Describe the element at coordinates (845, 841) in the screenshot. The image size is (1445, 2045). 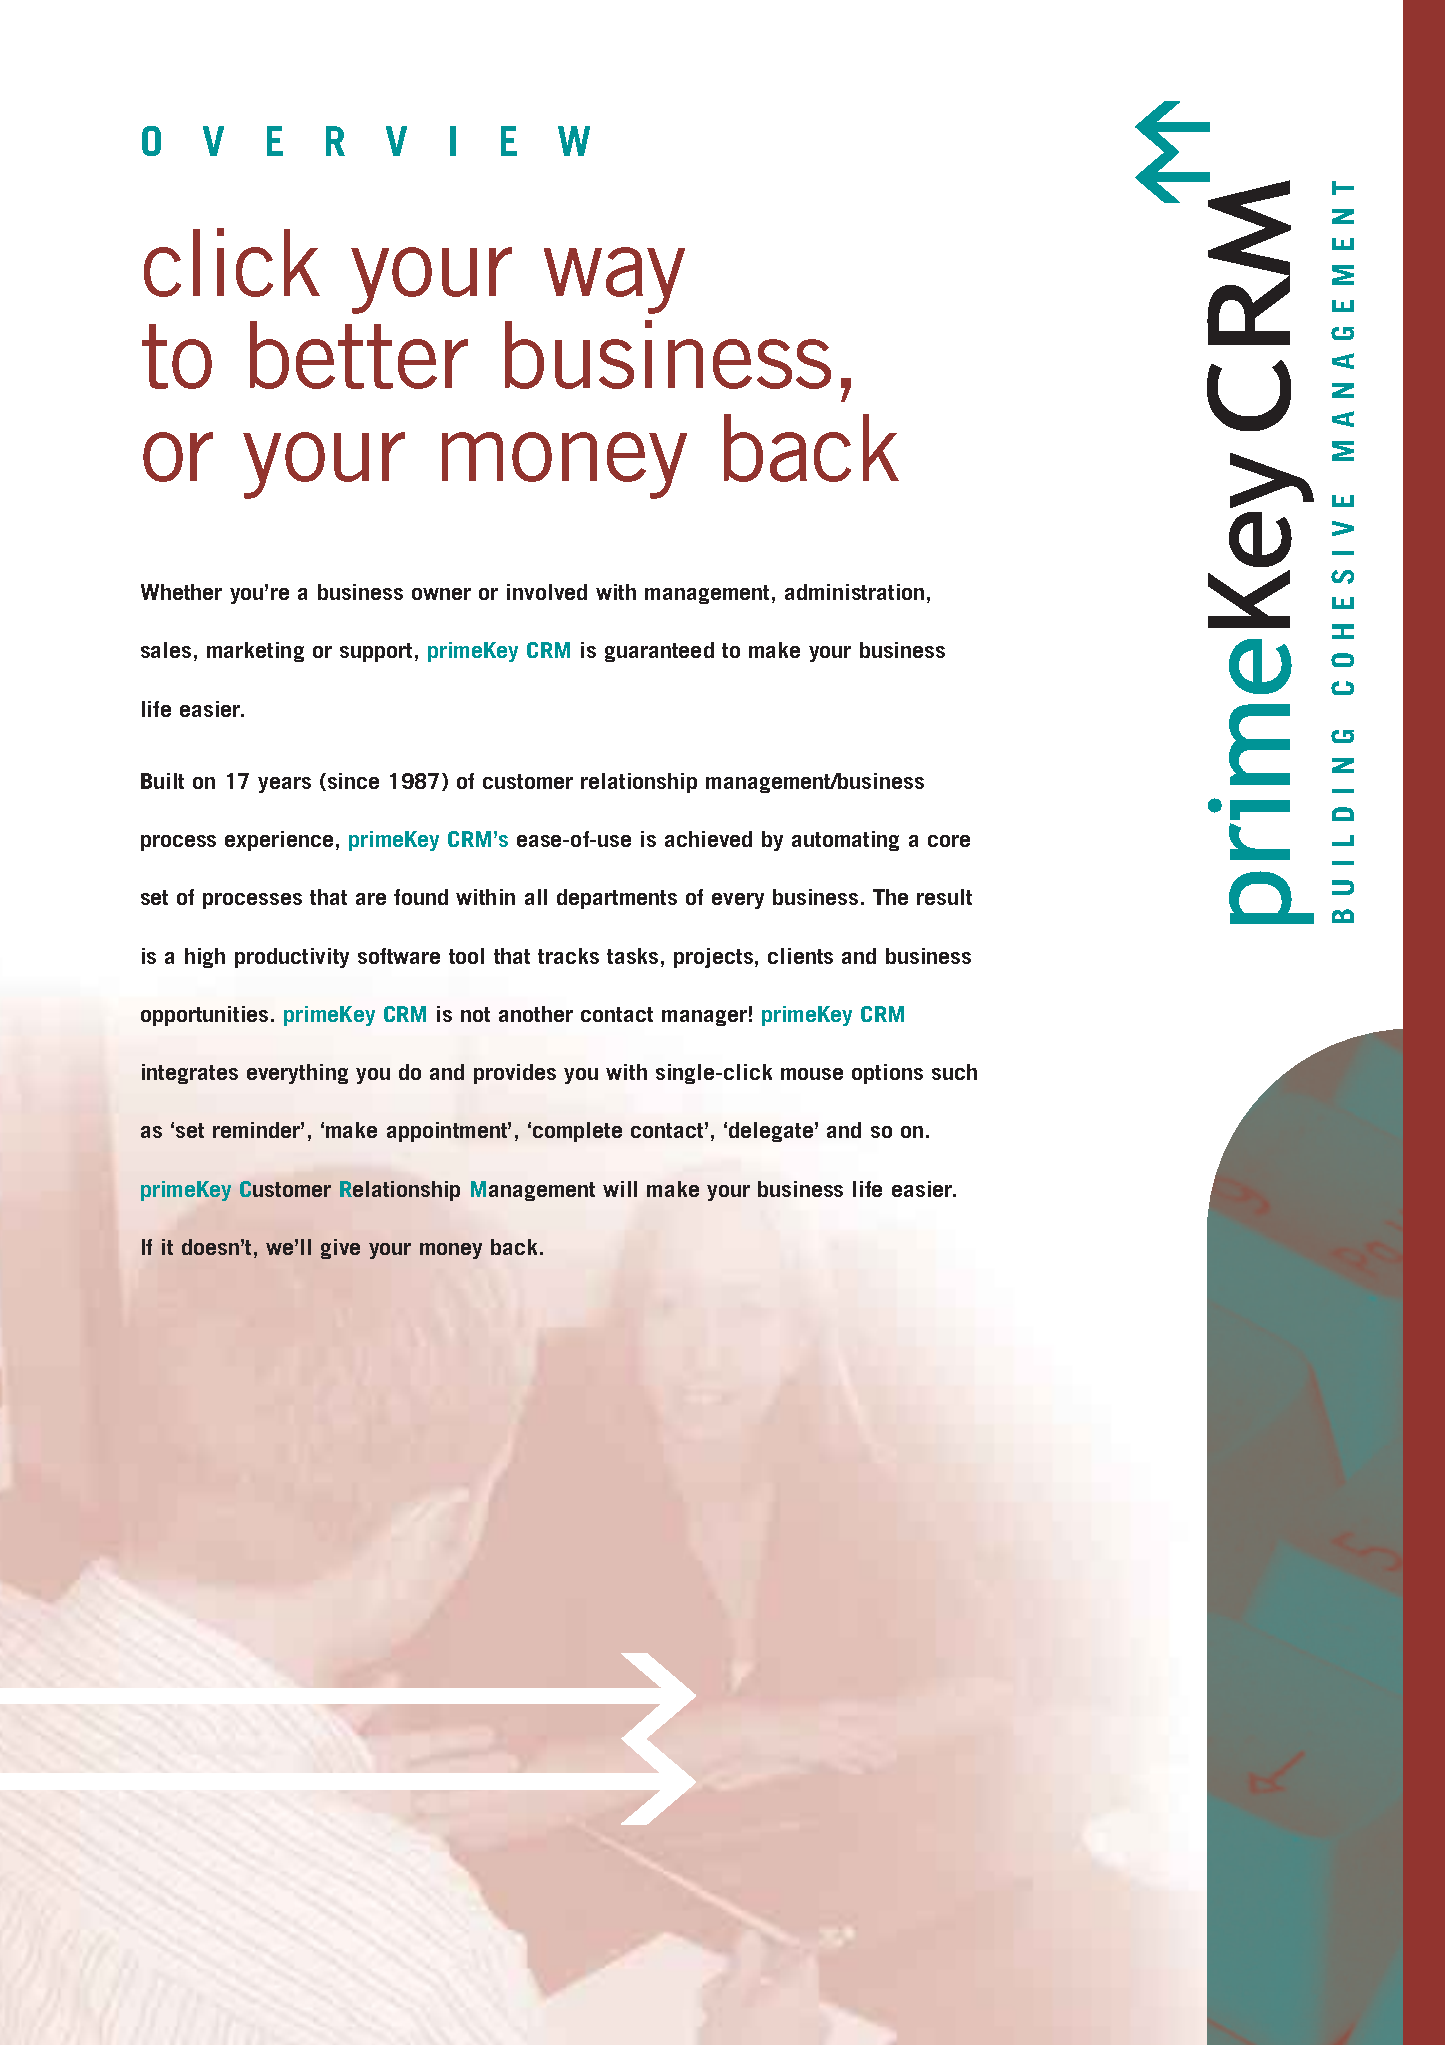
I see `automating` at that location.
